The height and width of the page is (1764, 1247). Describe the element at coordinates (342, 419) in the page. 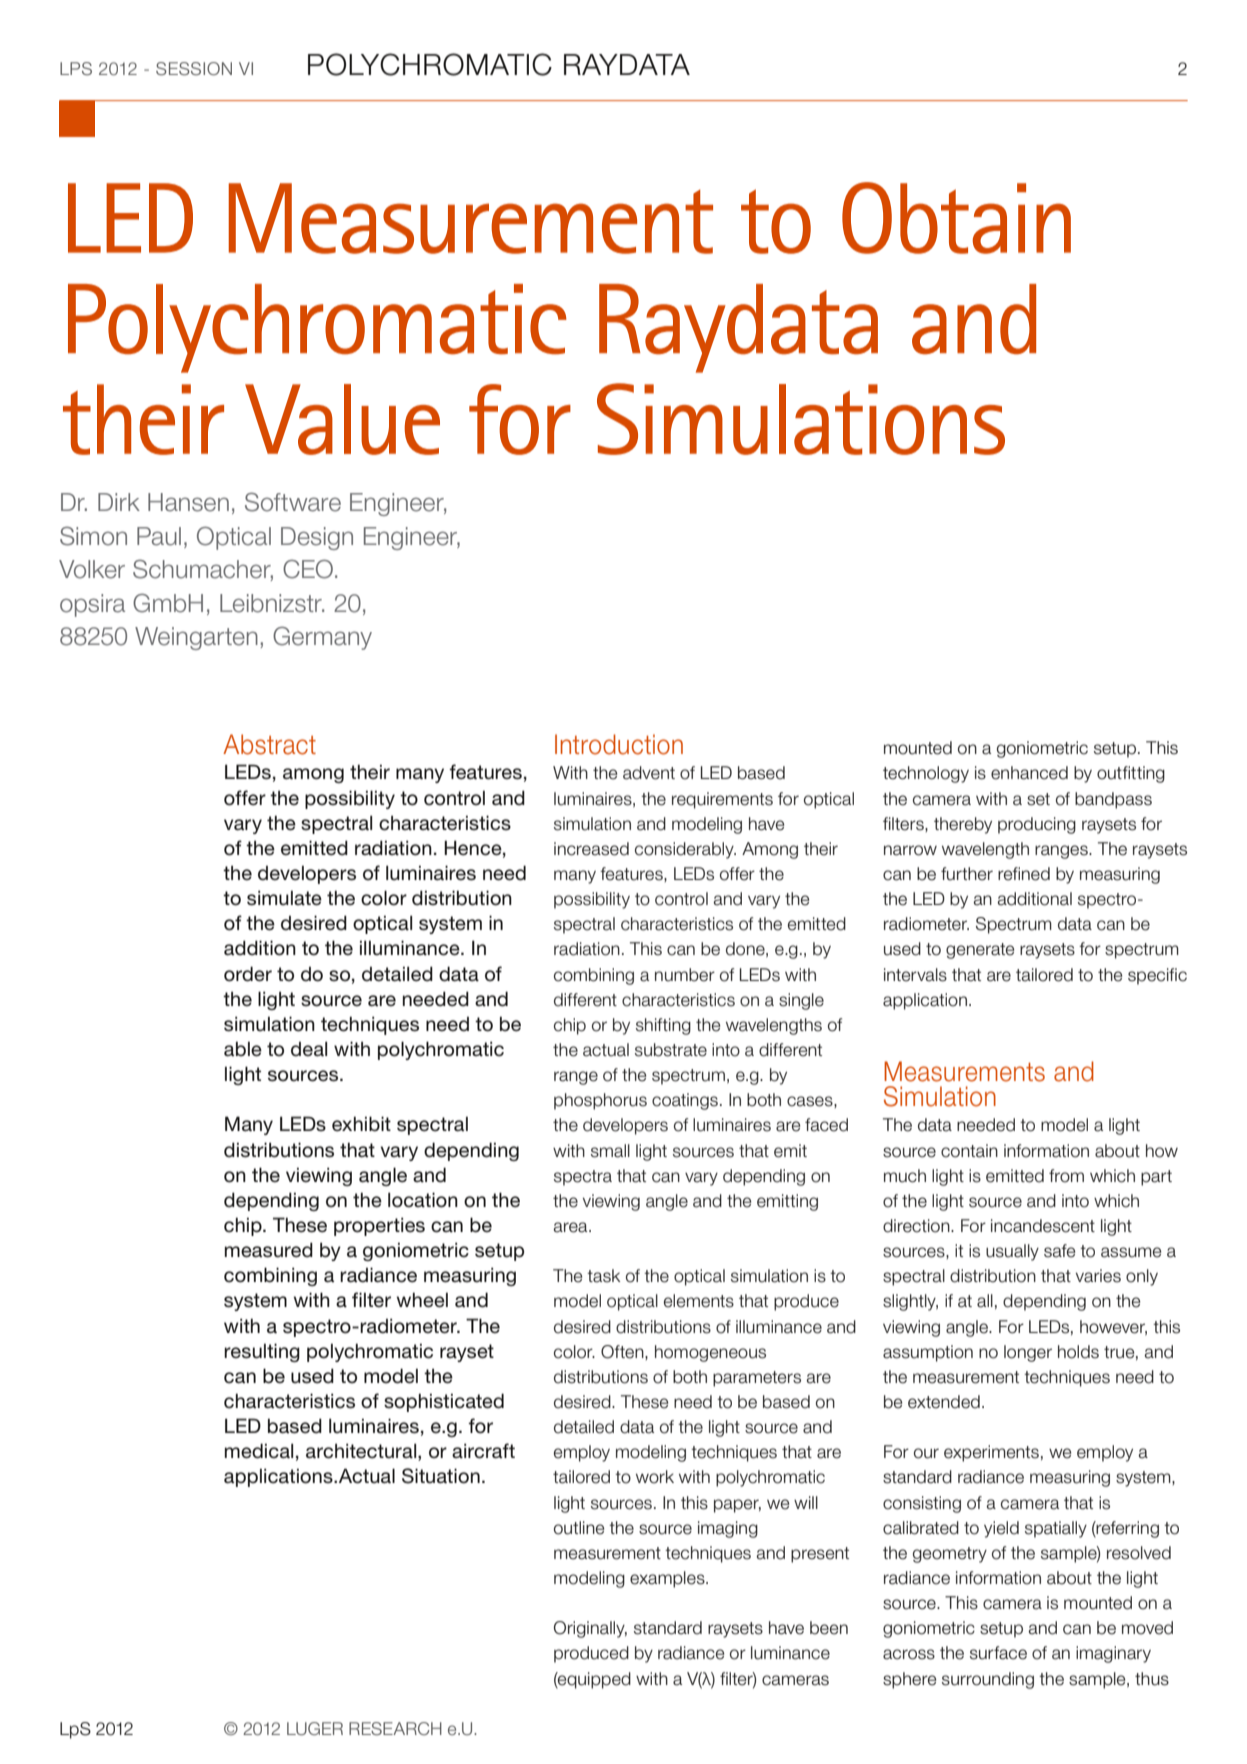

I see `Value` at that location.
